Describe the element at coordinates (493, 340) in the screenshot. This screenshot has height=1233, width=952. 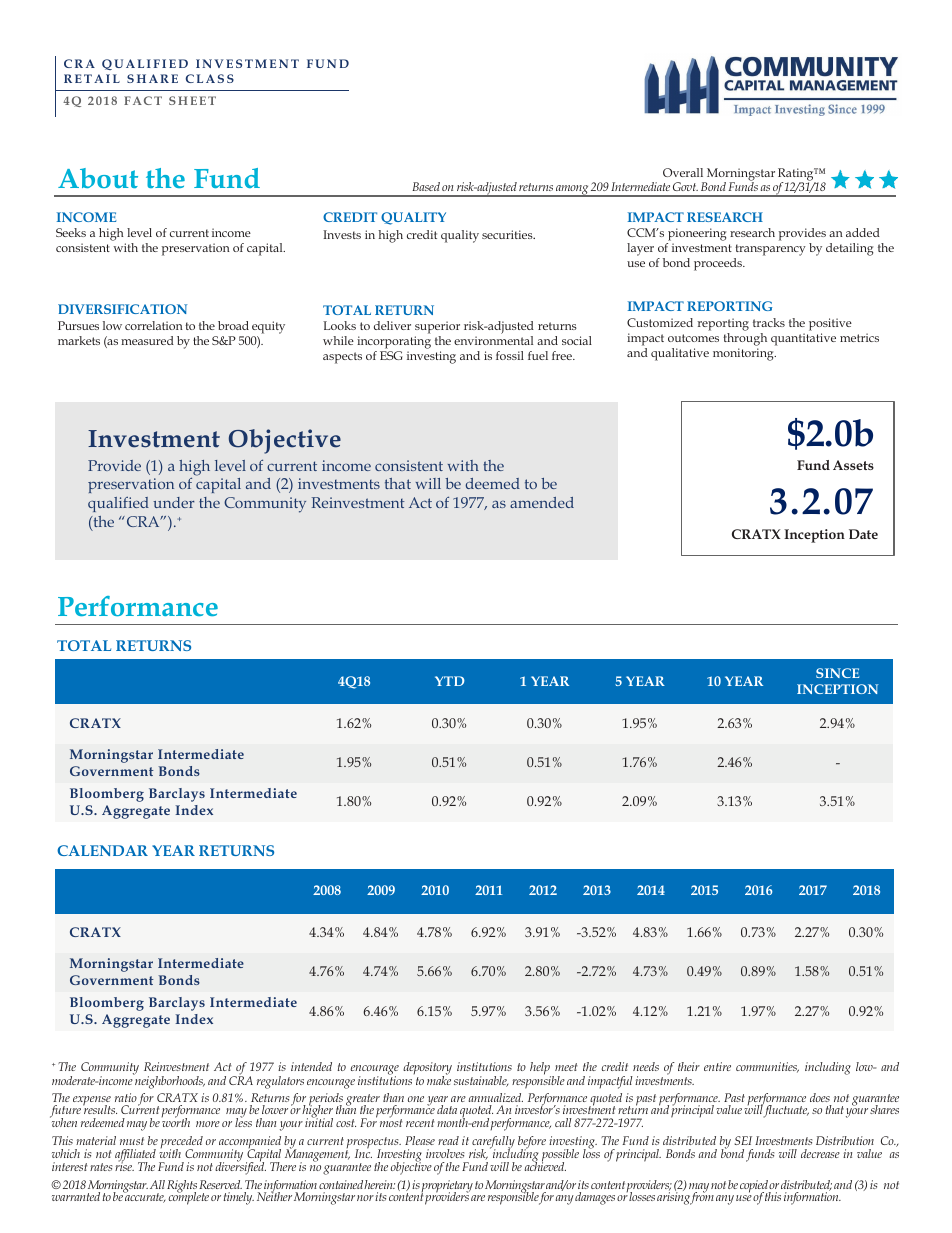
I see `environmental` at that location.
